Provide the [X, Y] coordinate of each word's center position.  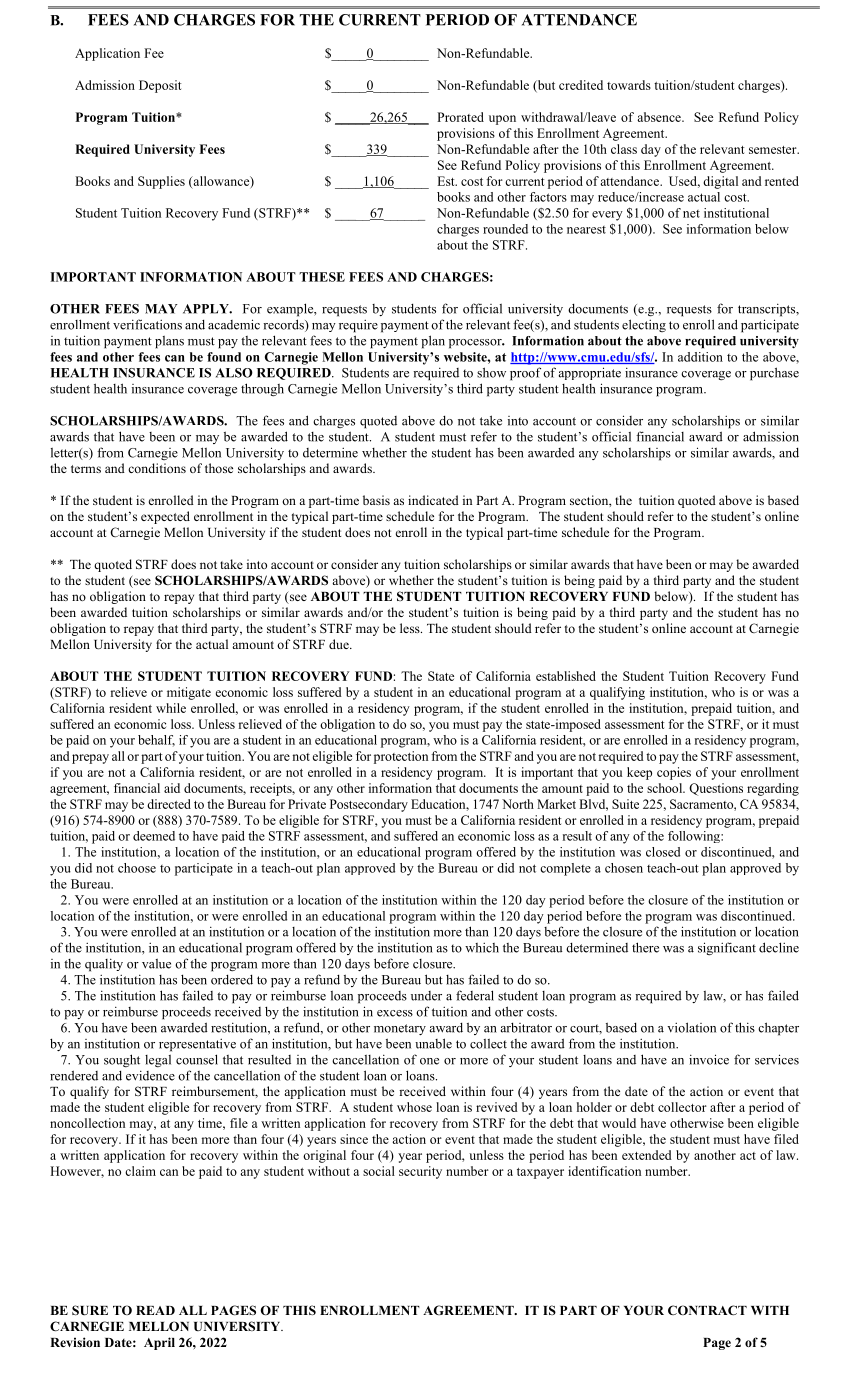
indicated [433, 500]
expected [165, 517]
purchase [774, 374]
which [482, 947]
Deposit [160, 86]
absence [660, 117]
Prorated [460, 117]
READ [155, 1310]
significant [727, 949]
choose [137, 868]
